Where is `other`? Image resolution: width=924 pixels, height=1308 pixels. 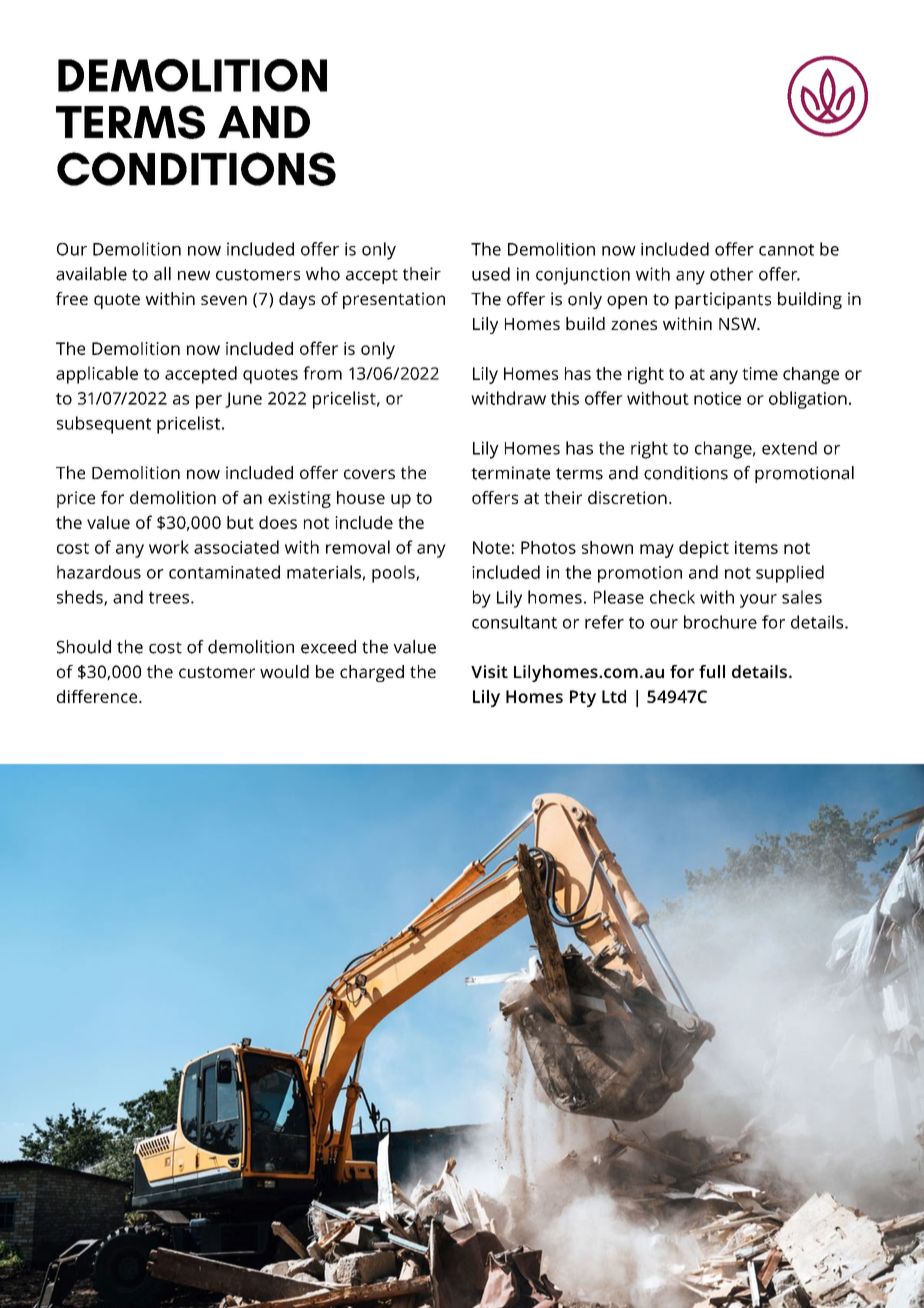
other is located at coordinates (731, 274).
